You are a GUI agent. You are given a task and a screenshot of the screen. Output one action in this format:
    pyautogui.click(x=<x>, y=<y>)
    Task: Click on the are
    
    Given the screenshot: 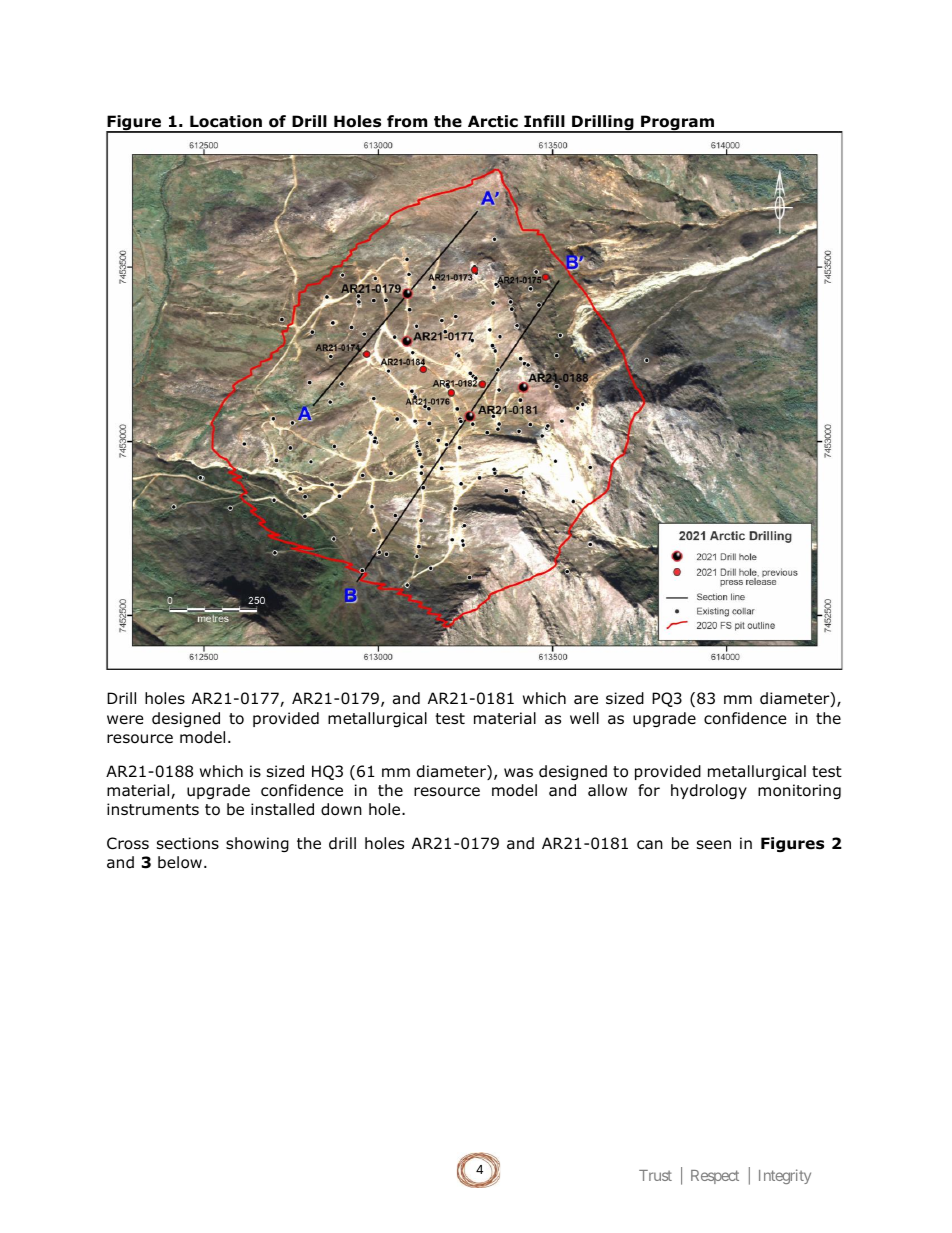 What is the action you would take?
    pyautogui.click(x=586, y=700)
